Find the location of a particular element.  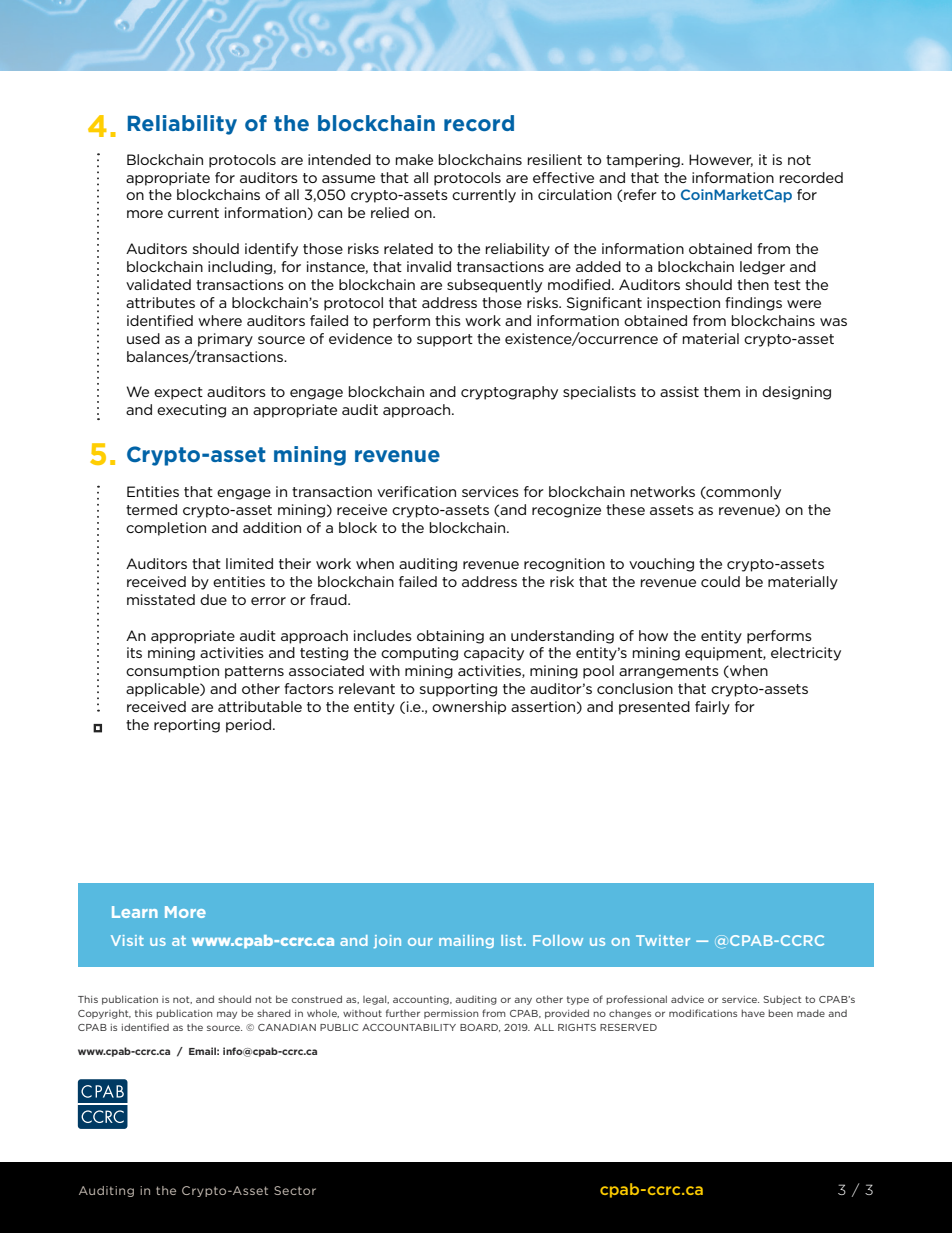

BOARD is located at coordinates (480, 1028).
